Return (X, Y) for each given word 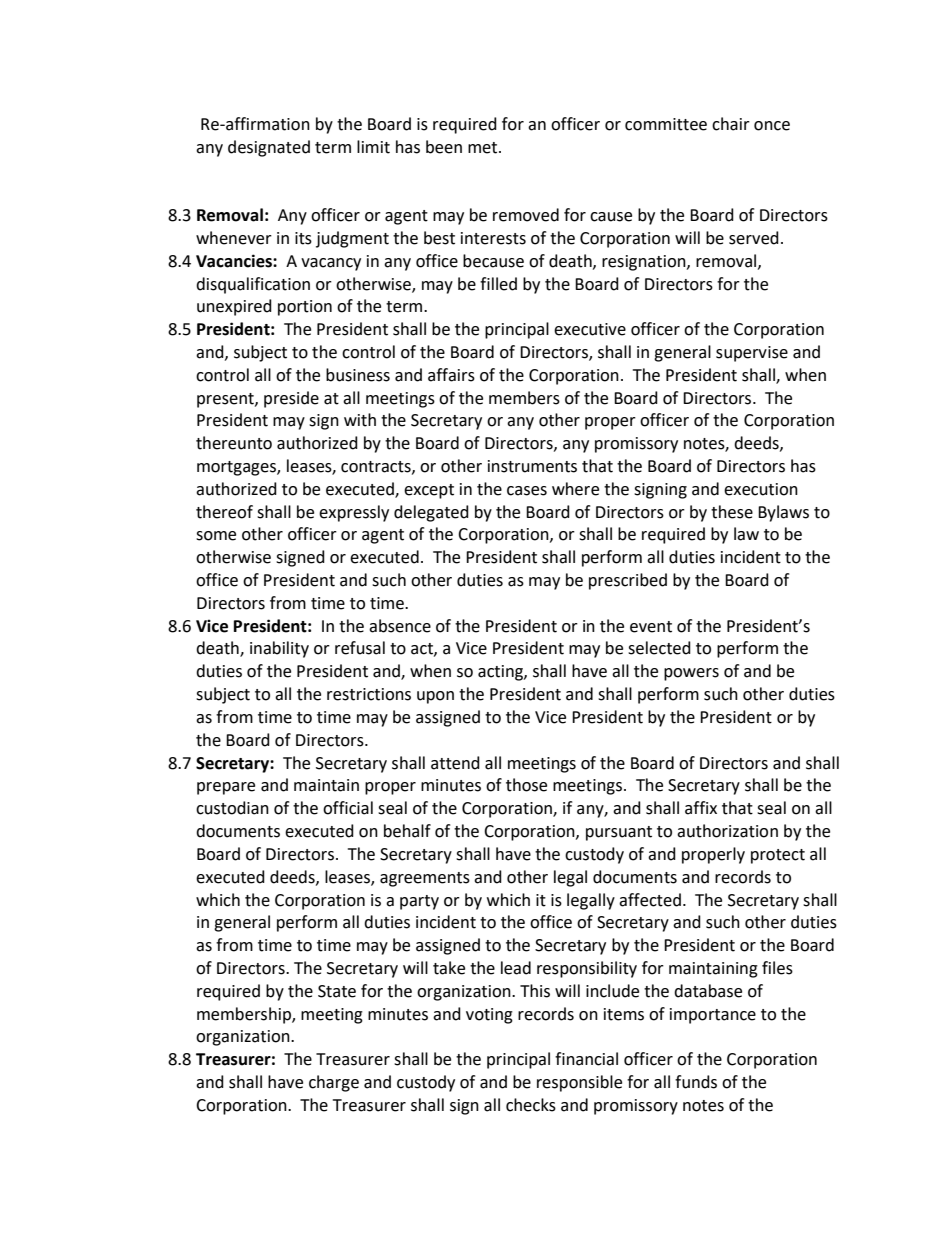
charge (334, 1083)
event (651, 627)
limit (373, 147)
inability (279, 649)
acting (501, 673)
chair (731, 124)
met (484, 148)
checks (531, 1105)
